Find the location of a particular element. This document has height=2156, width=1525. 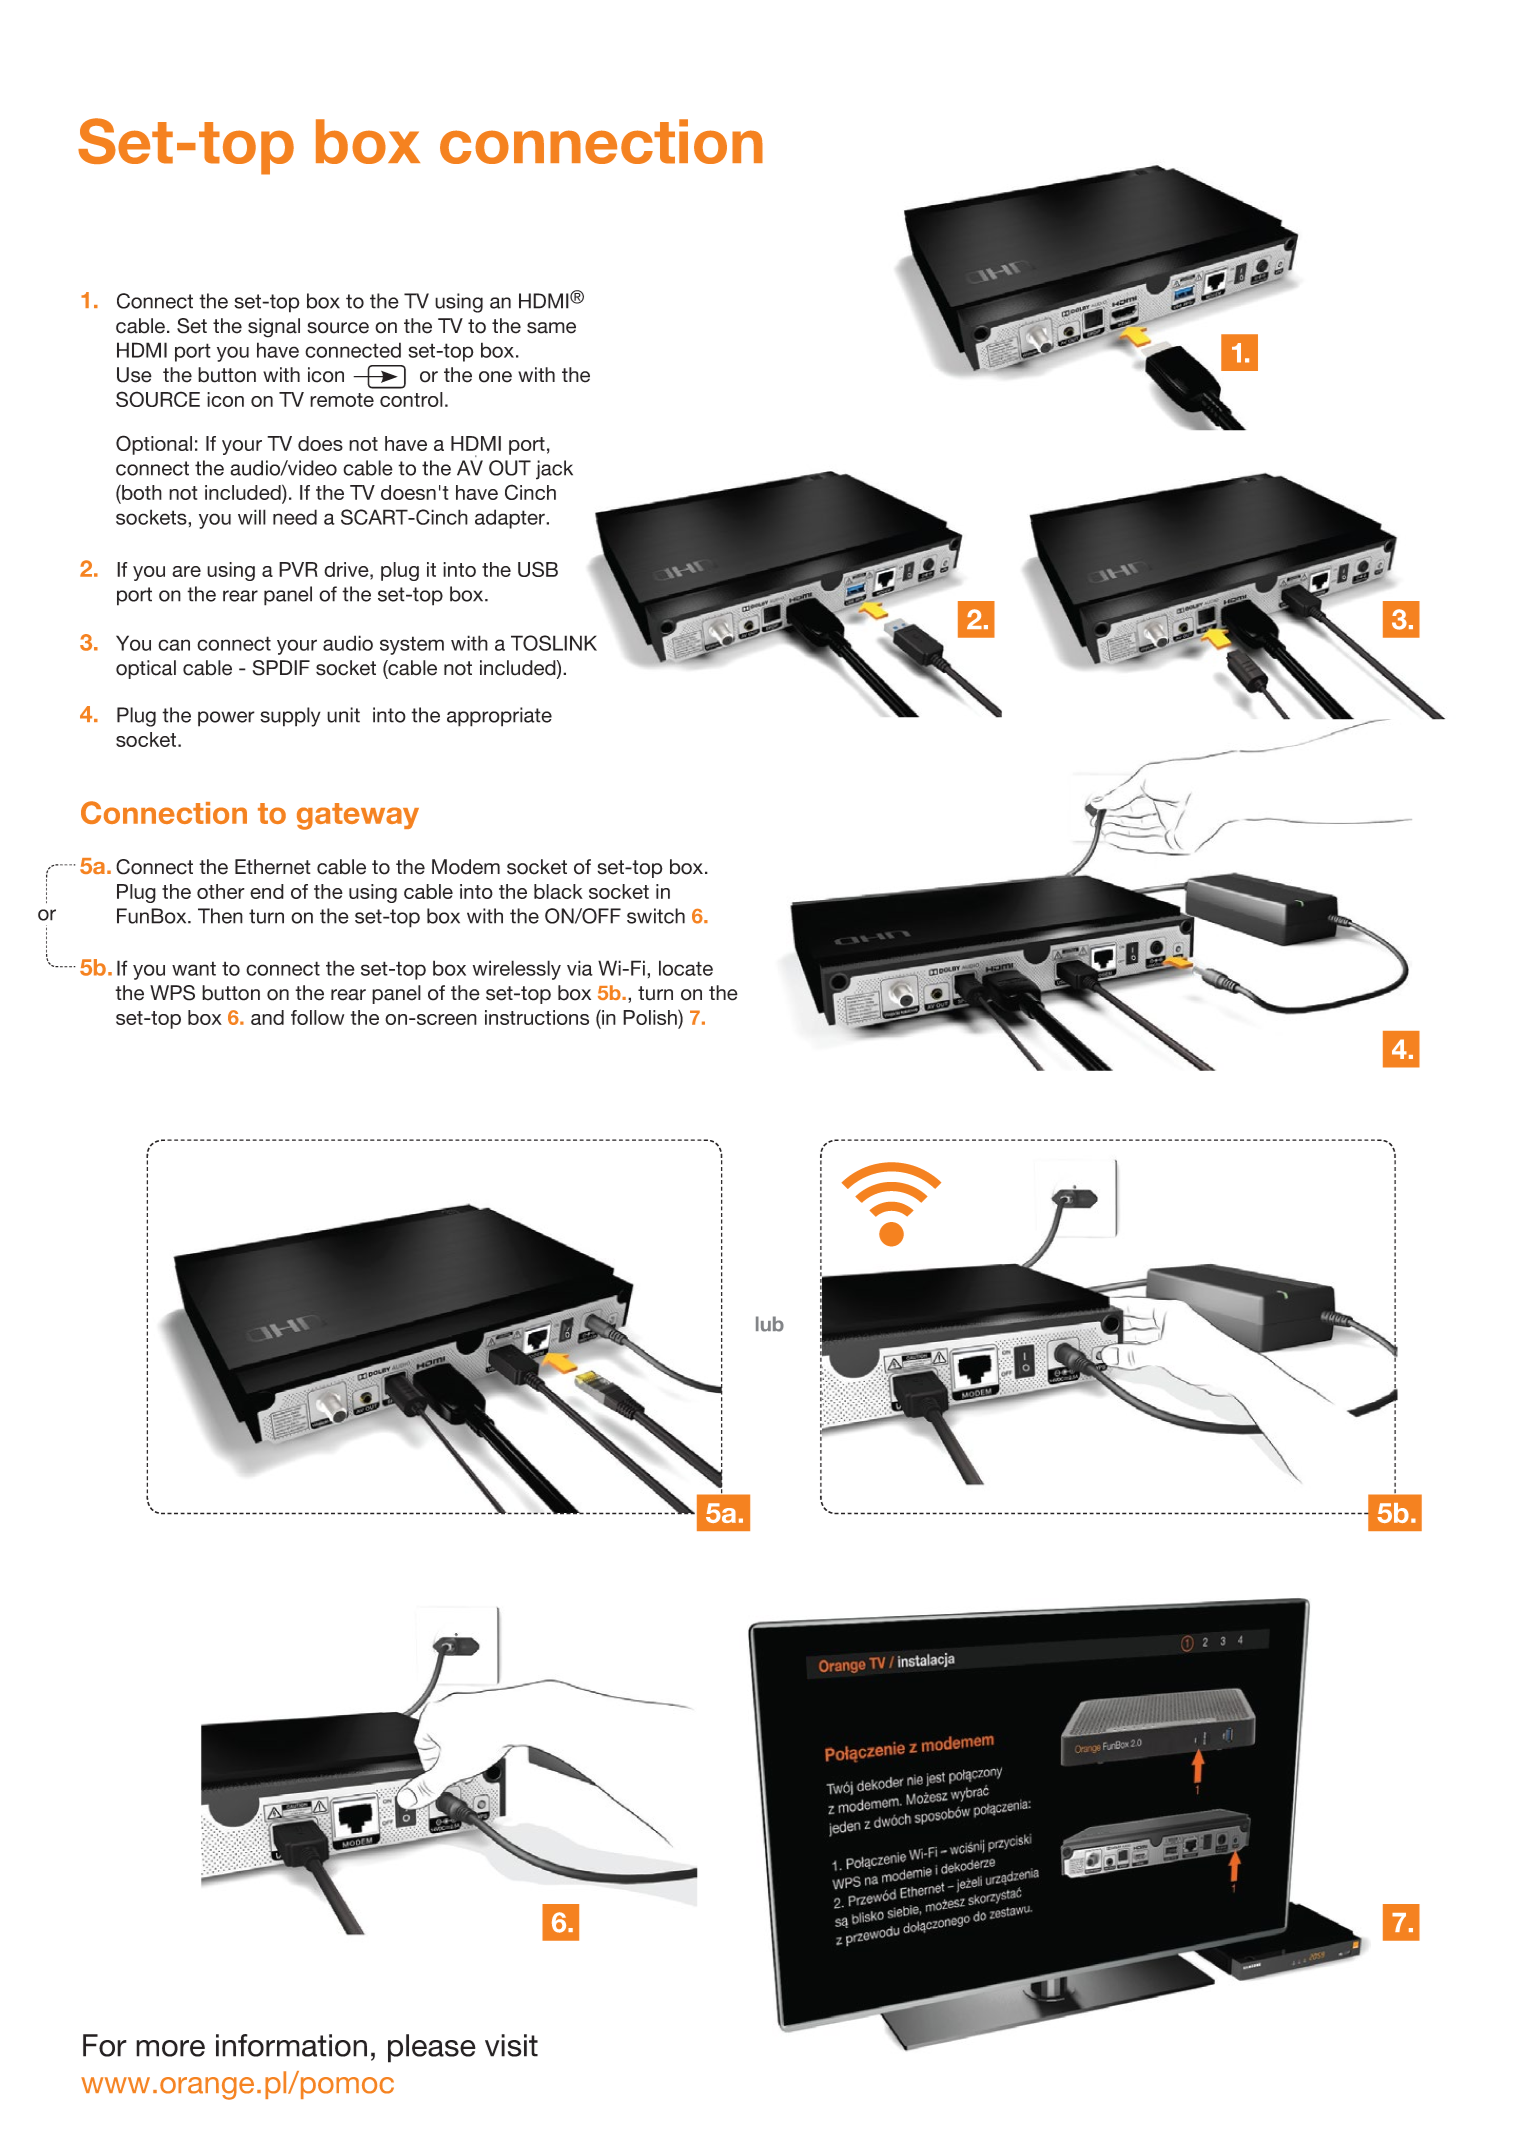

one is located at coordinates (495, 377).
